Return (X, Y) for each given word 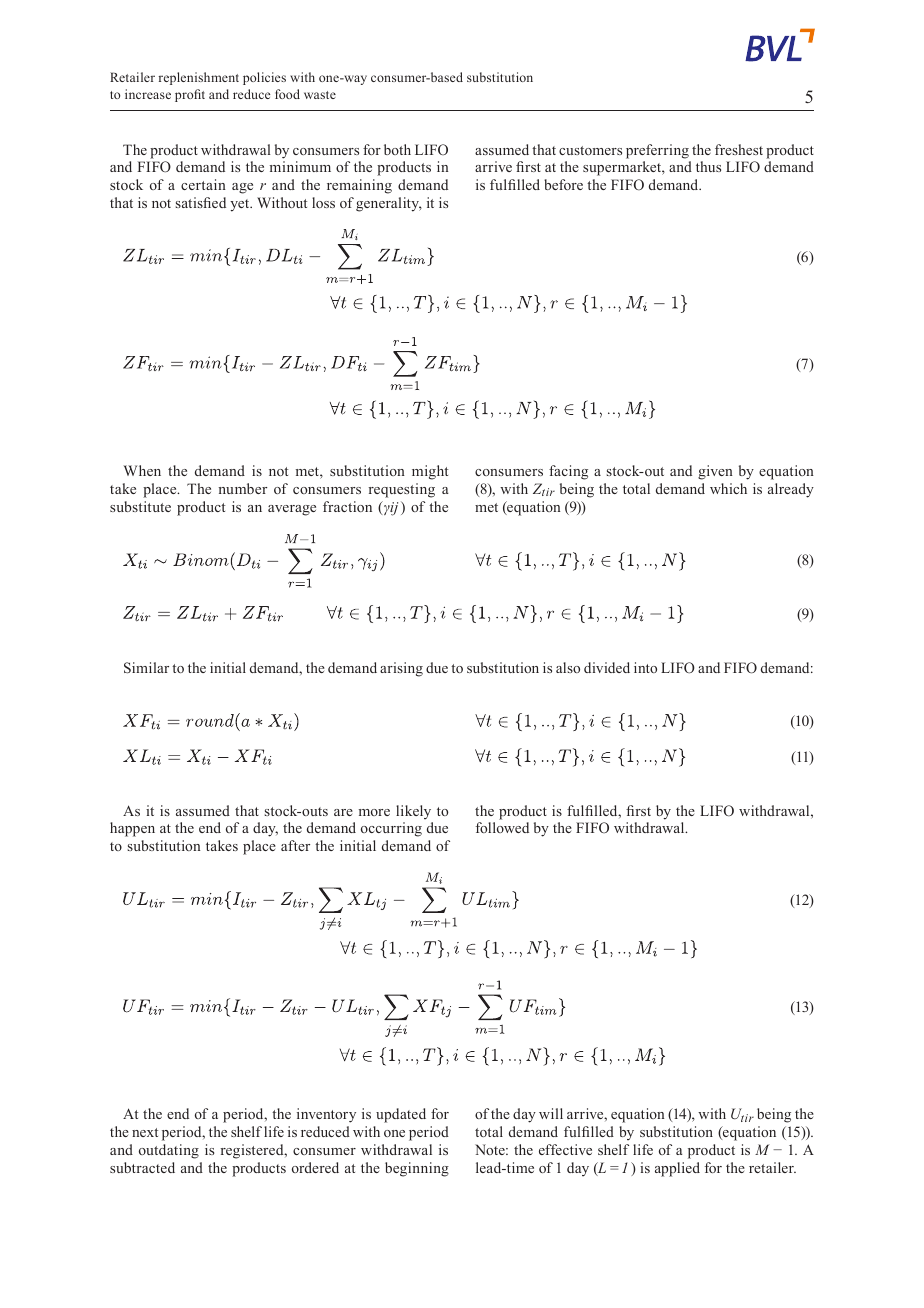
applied (677, 1169)
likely (413, 812)
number (242, 488)
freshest (739, 149)
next (145, 1132)
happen (132, 829)
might (430, 472)
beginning (417, 1169)
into (645, 667)
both (397, 149)
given (715, 472)
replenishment (199, 78)
